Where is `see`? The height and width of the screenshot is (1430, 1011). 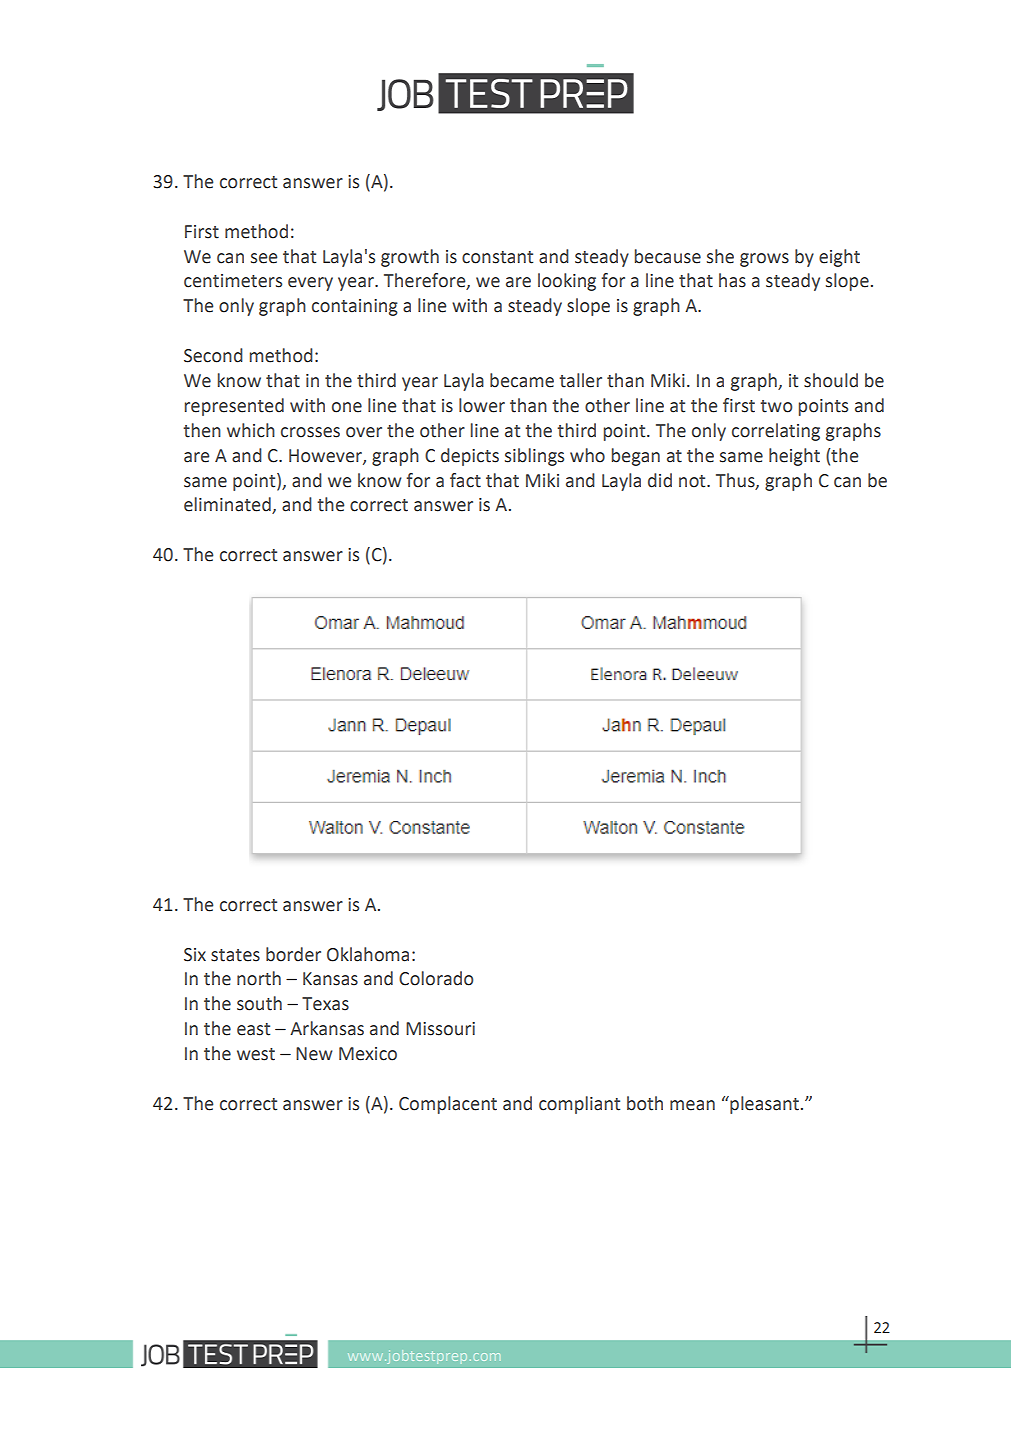
see is located at coordinates (264, 258).
